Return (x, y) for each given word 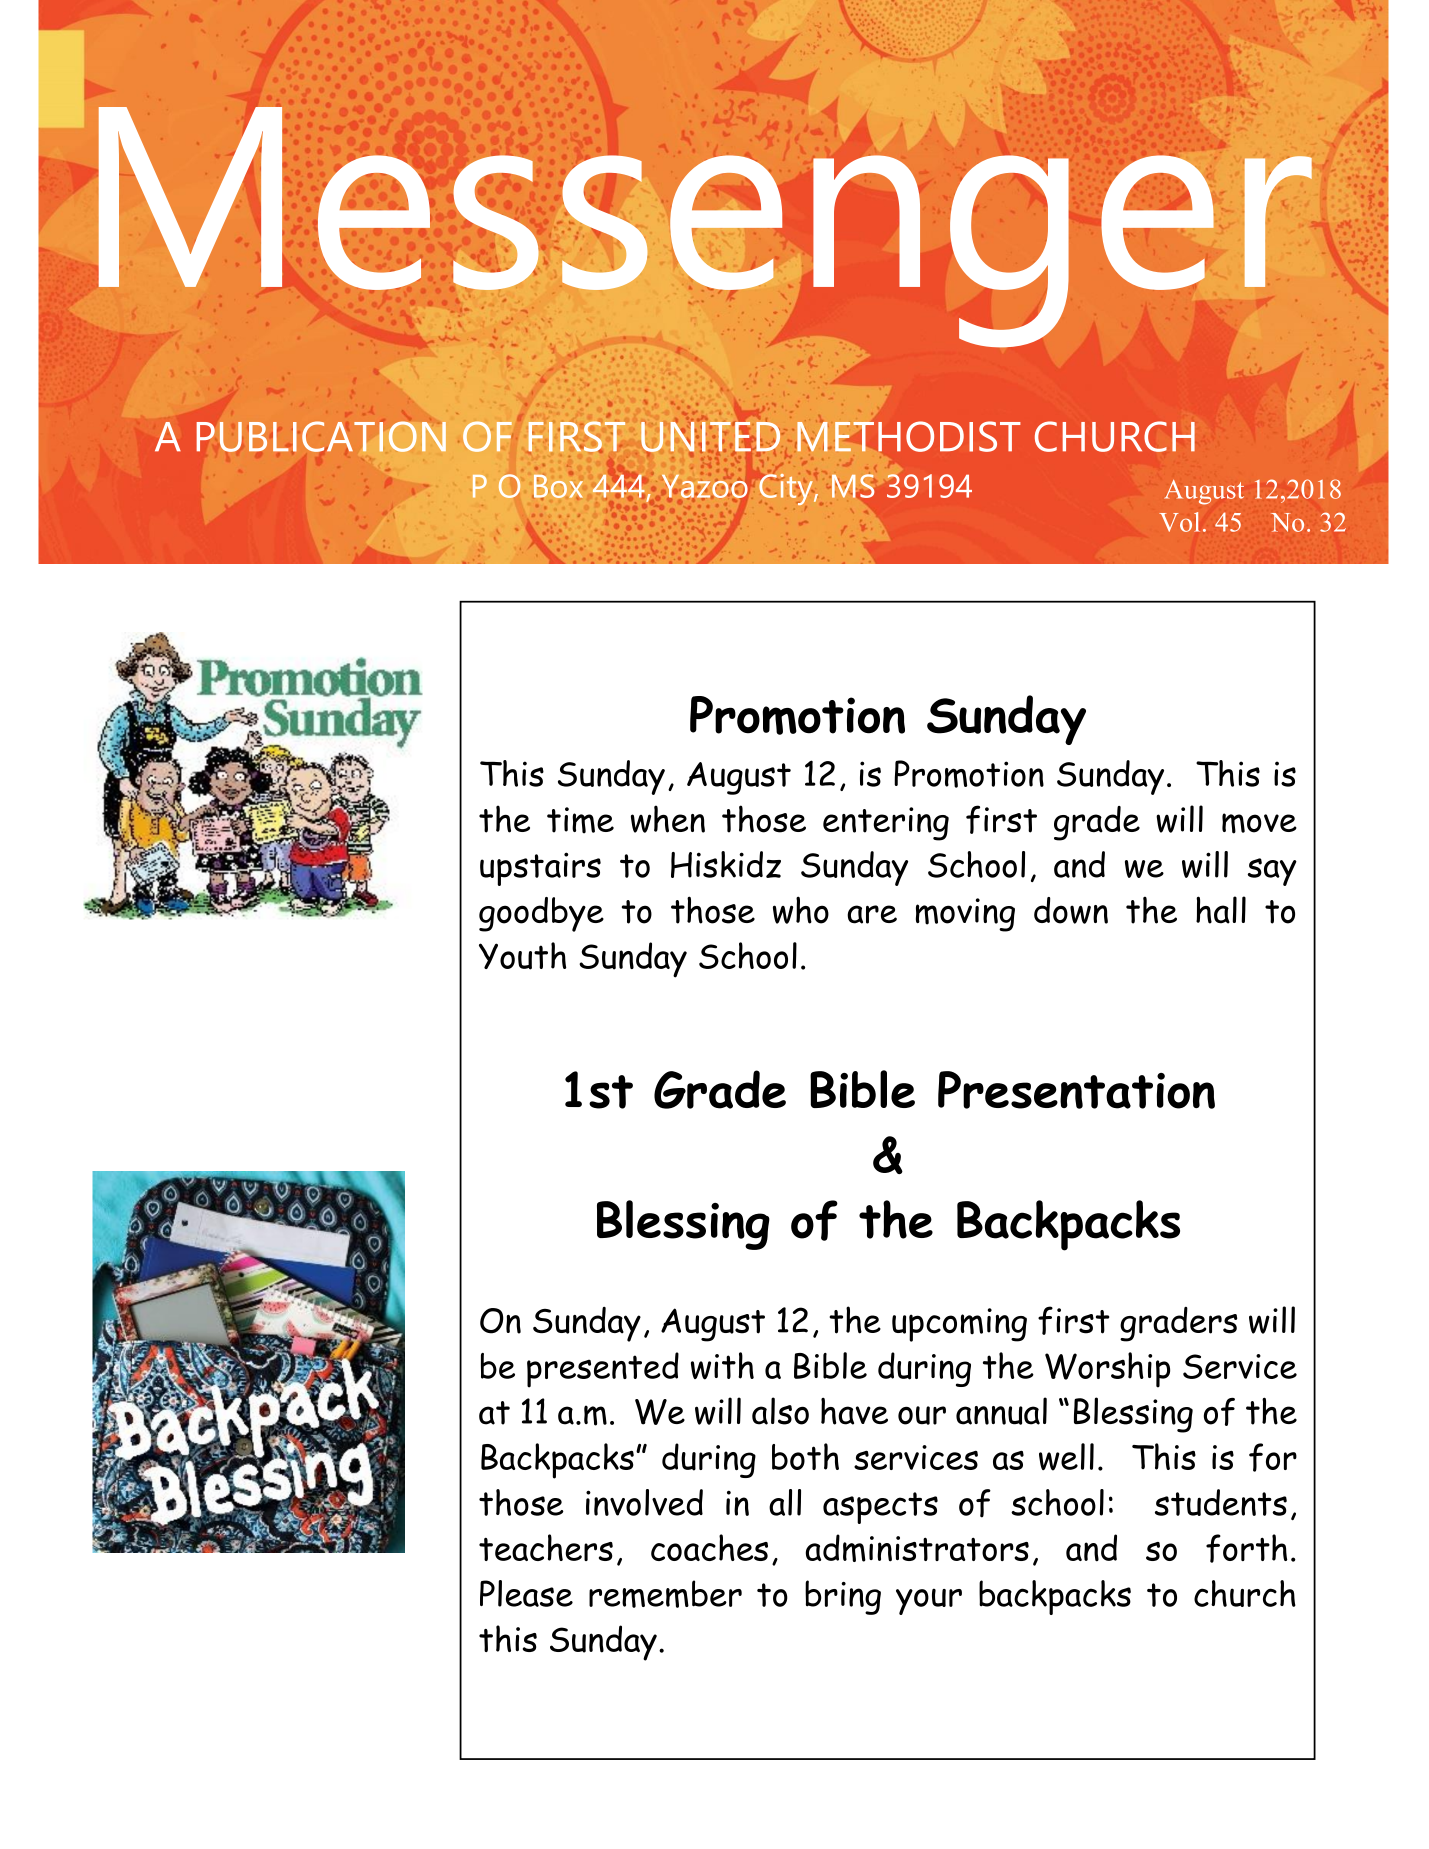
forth (1246, 1548)
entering (886, 824)
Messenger (705, 227)
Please (526, 1593)
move (1259, 823)
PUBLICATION (321, 436)
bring (843, 1597)
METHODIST (909, 436)
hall (1221, 910)
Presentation (1076, 1090)
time (580, 820)
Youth (522, 956)
